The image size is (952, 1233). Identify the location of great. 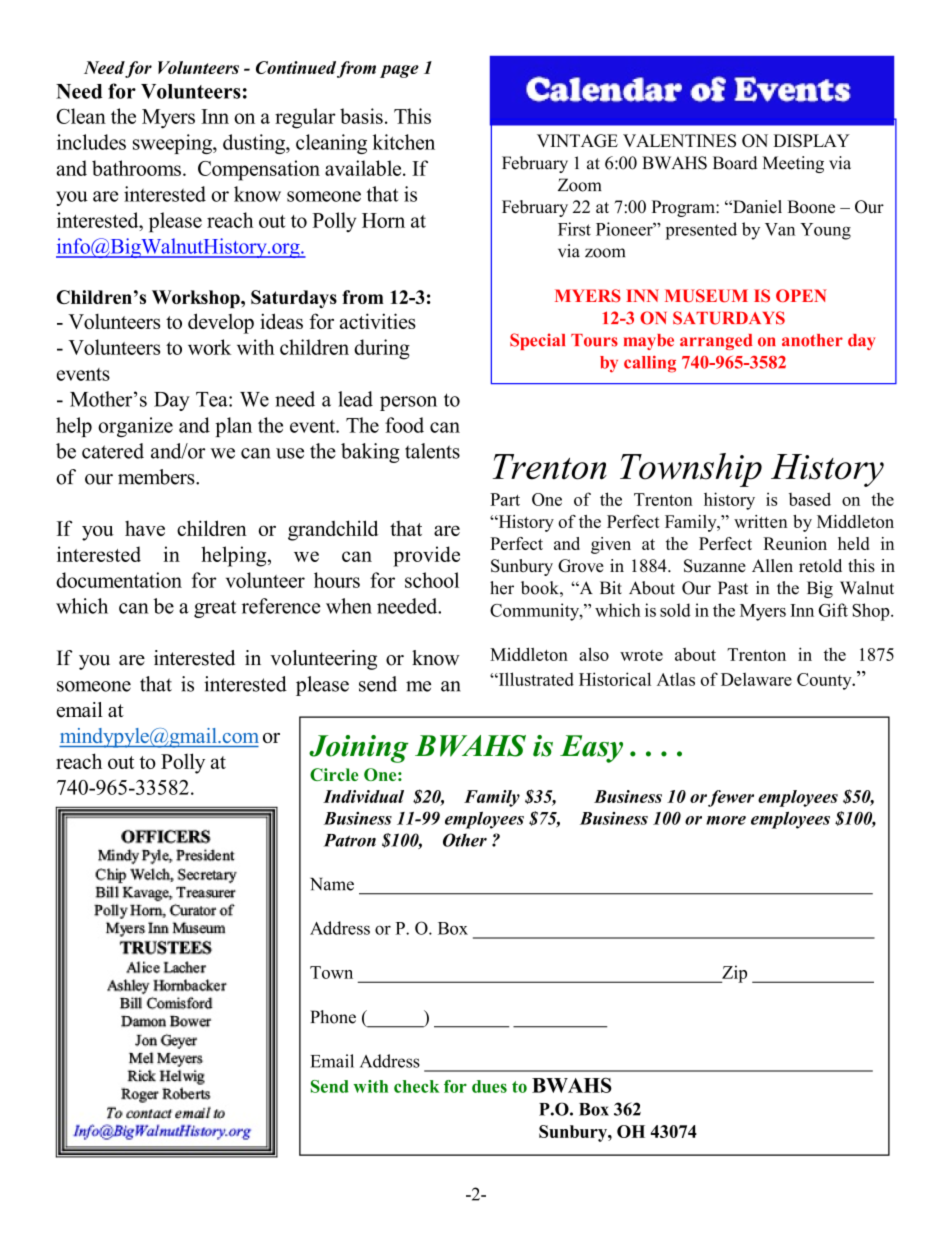
(215, 609).
